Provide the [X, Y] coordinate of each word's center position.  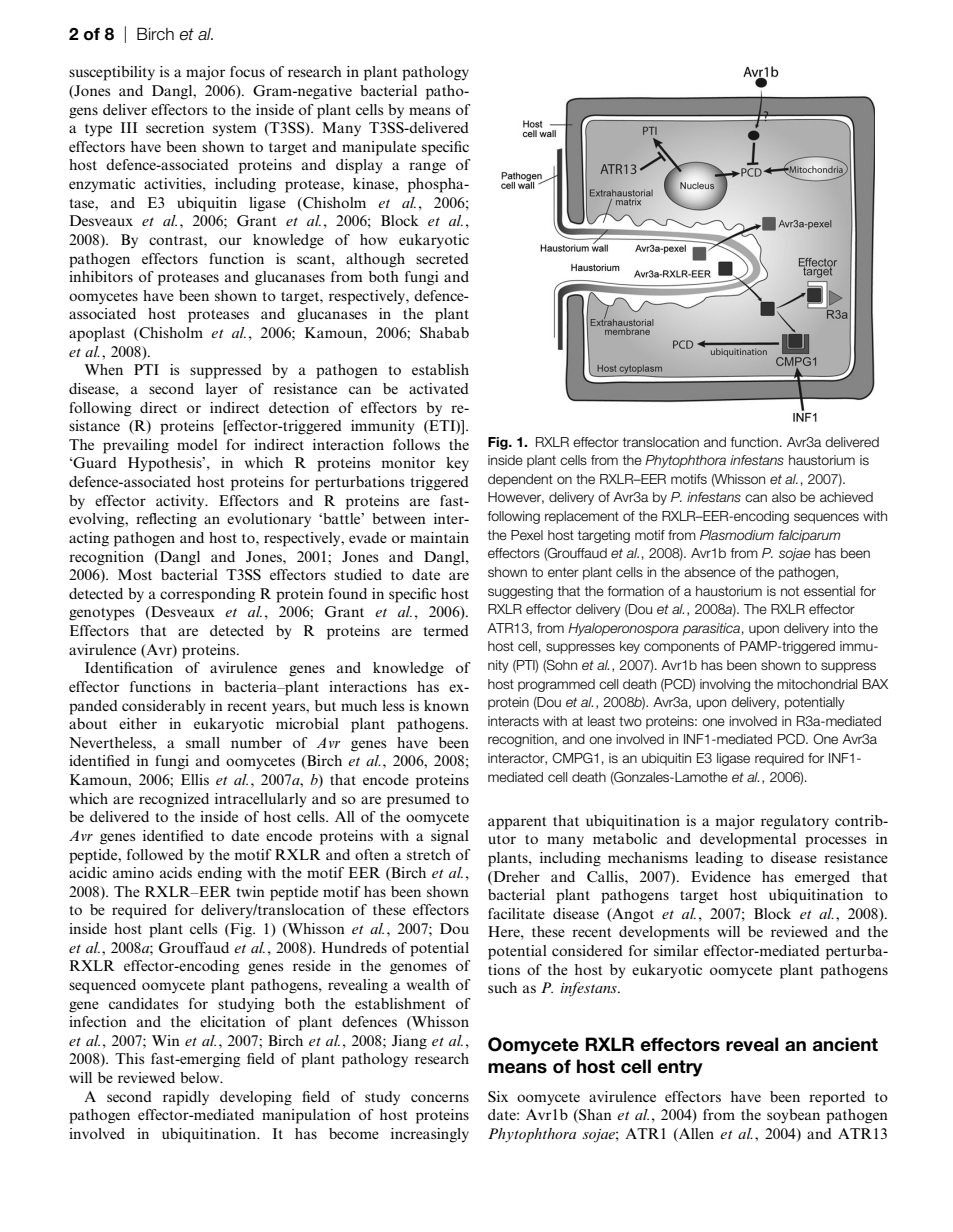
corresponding [208, 595]
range [427, 168]
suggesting [520, 592]
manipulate [379, 148]
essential [829, 591]
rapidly [186, 1098]
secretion [175, 127]
